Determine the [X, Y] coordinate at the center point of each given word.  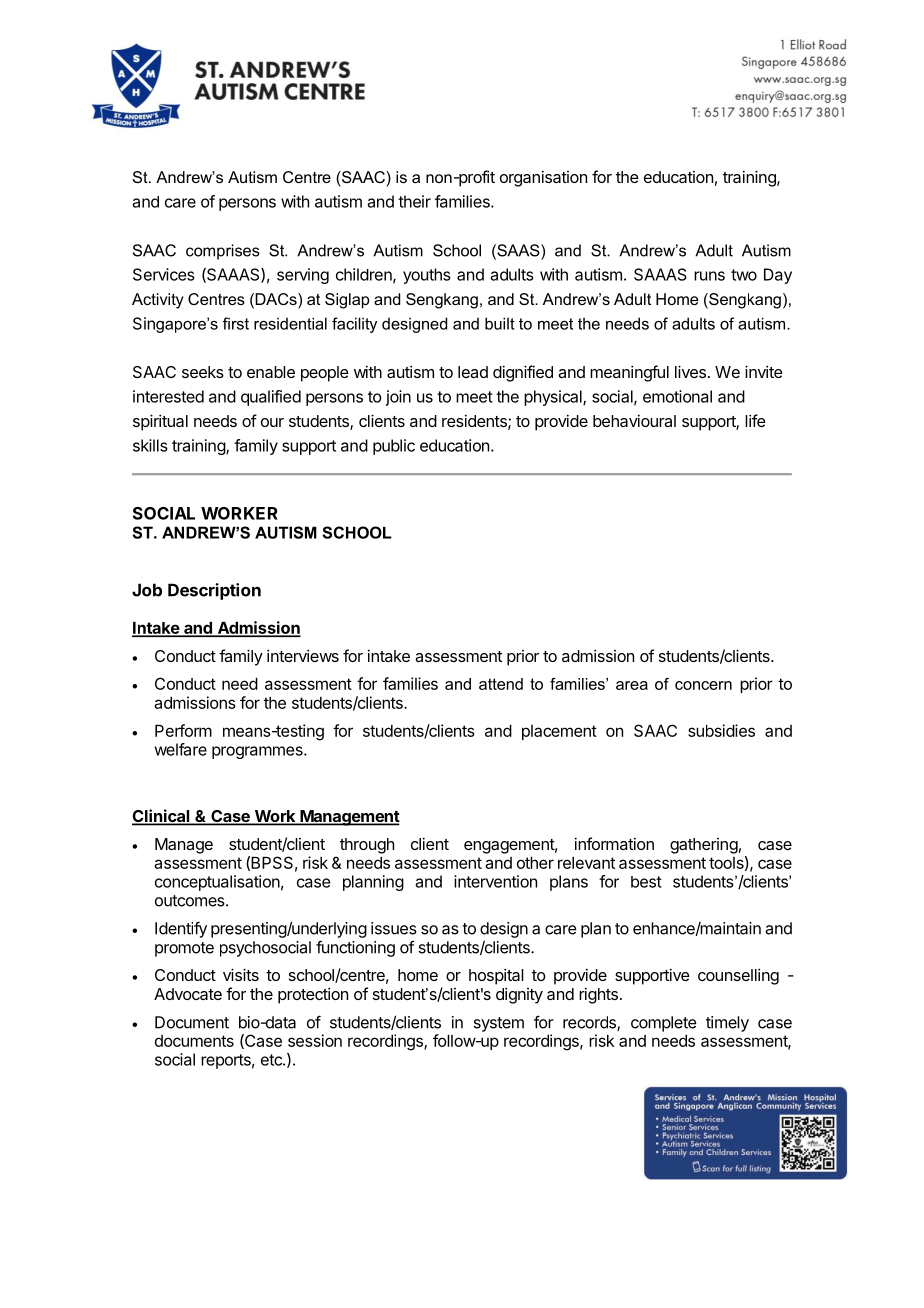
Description [214, 591]
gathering [704, 846]
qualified [271, 398]
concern [703, 685]
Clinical [162, 817]
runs [709, 276]
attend [501, 684]
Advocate [188, 994]
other [535, 863]
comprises [223, 252]
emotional [677, 396]
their [414, 201]
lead [473, 372]
